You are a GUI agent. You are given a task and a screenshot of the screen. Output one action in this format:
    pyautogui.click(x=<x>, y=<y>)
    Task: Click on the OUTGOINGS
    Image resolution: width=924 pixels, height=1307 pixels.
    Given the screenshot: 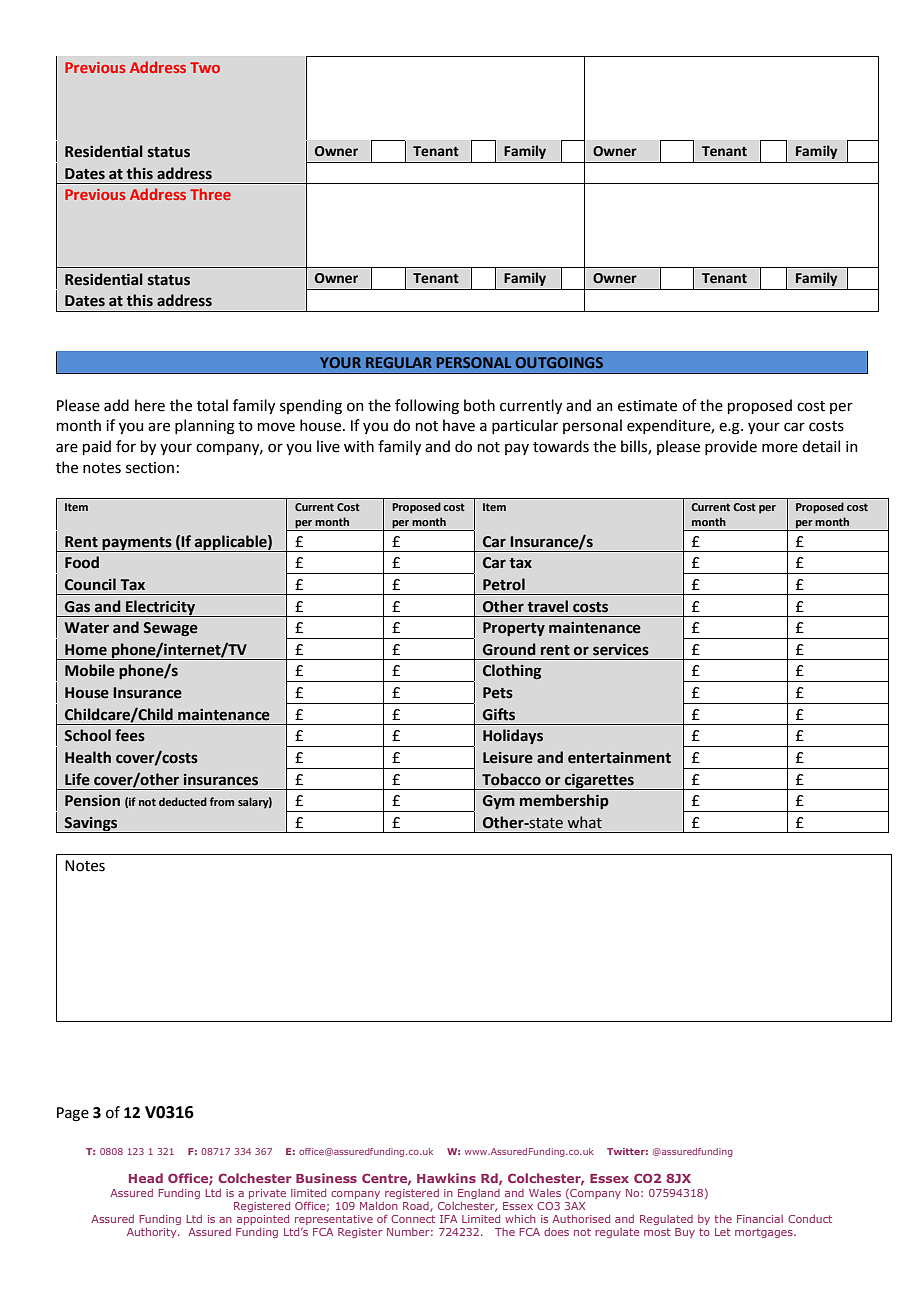 What is the action you would take?
    pyautogui.click(x=559, y=362)
